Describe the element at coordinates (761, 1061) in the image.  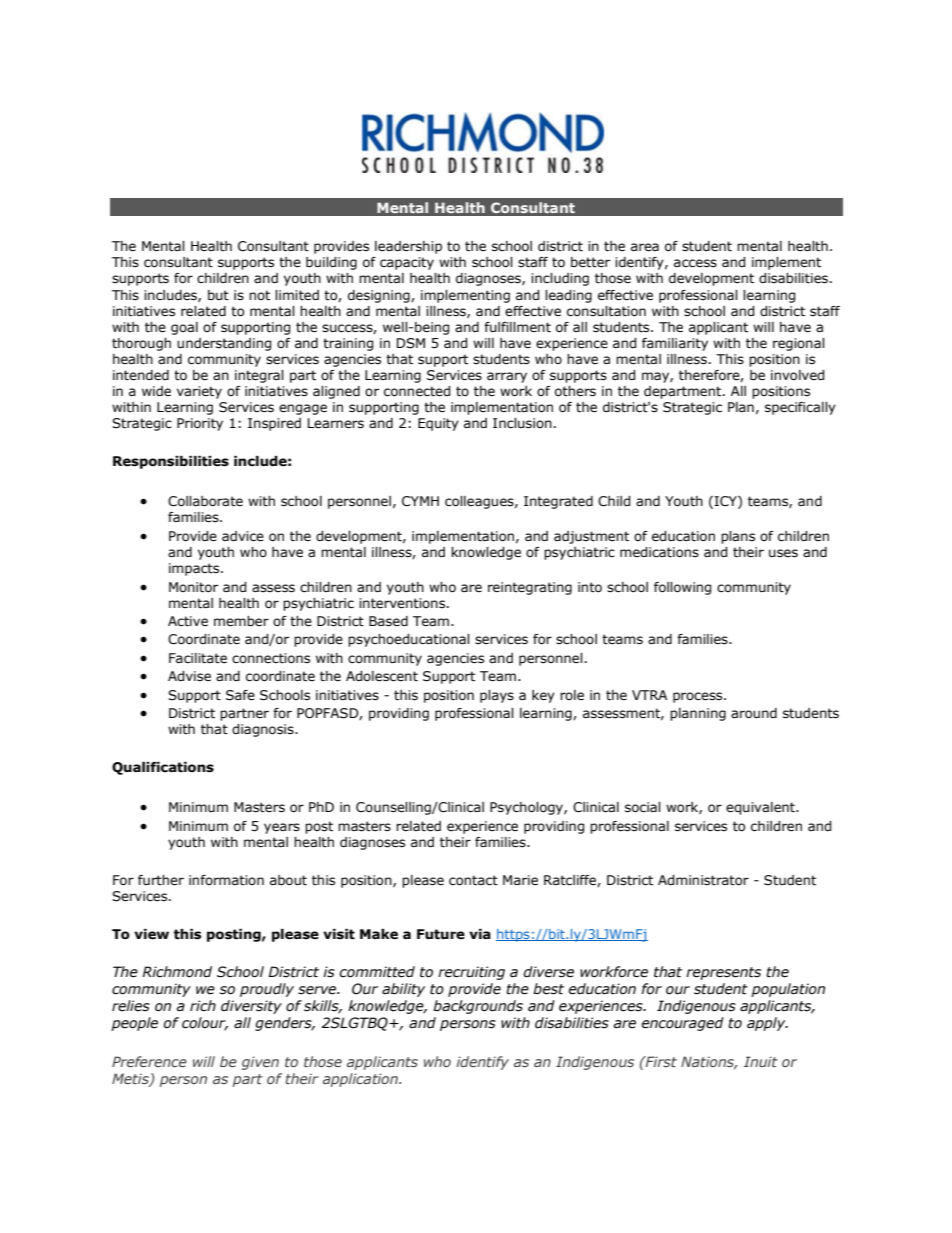
I see `Inuit` at that location.
